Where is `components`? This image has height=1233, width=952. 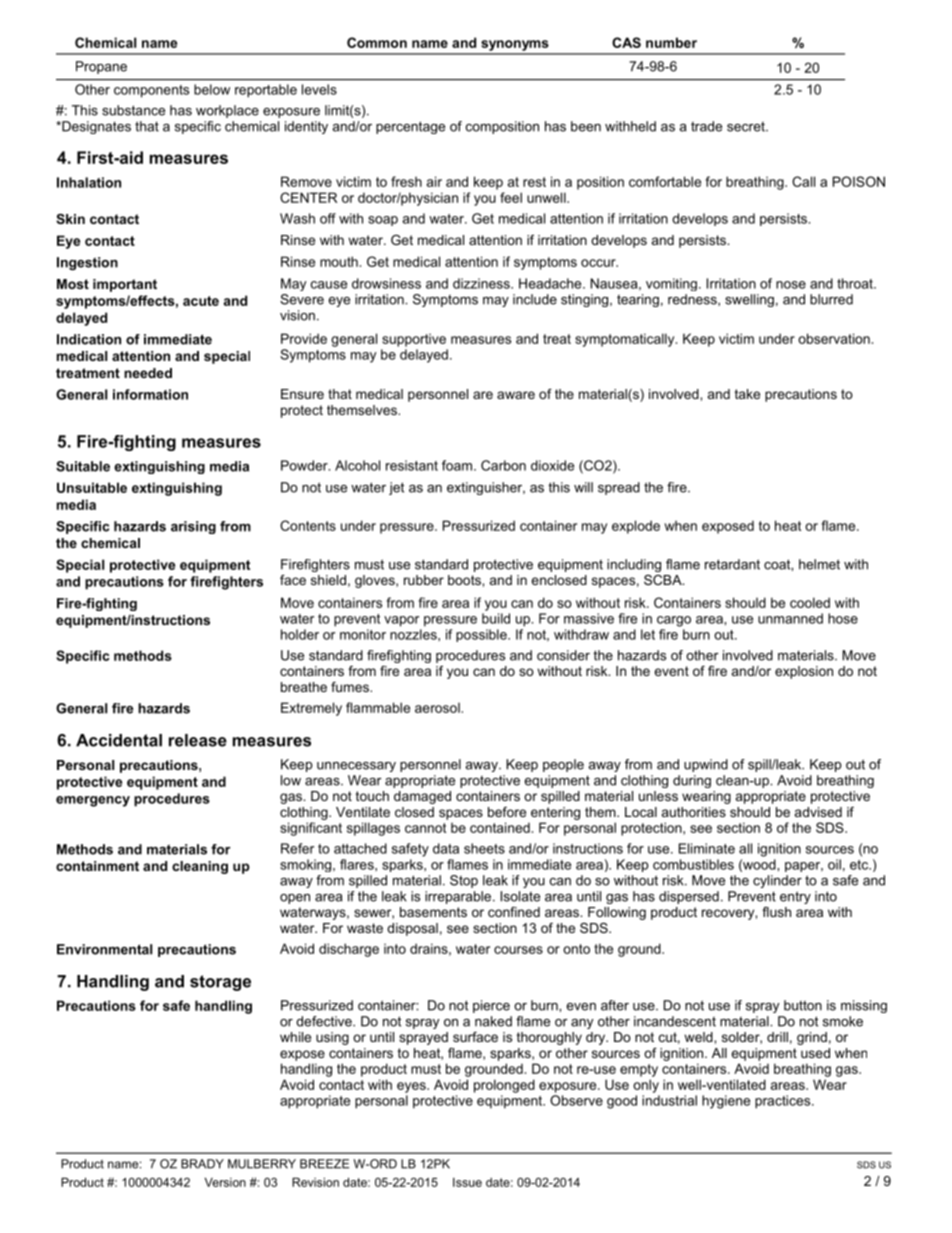
components is located at coordinates (151, 91).
